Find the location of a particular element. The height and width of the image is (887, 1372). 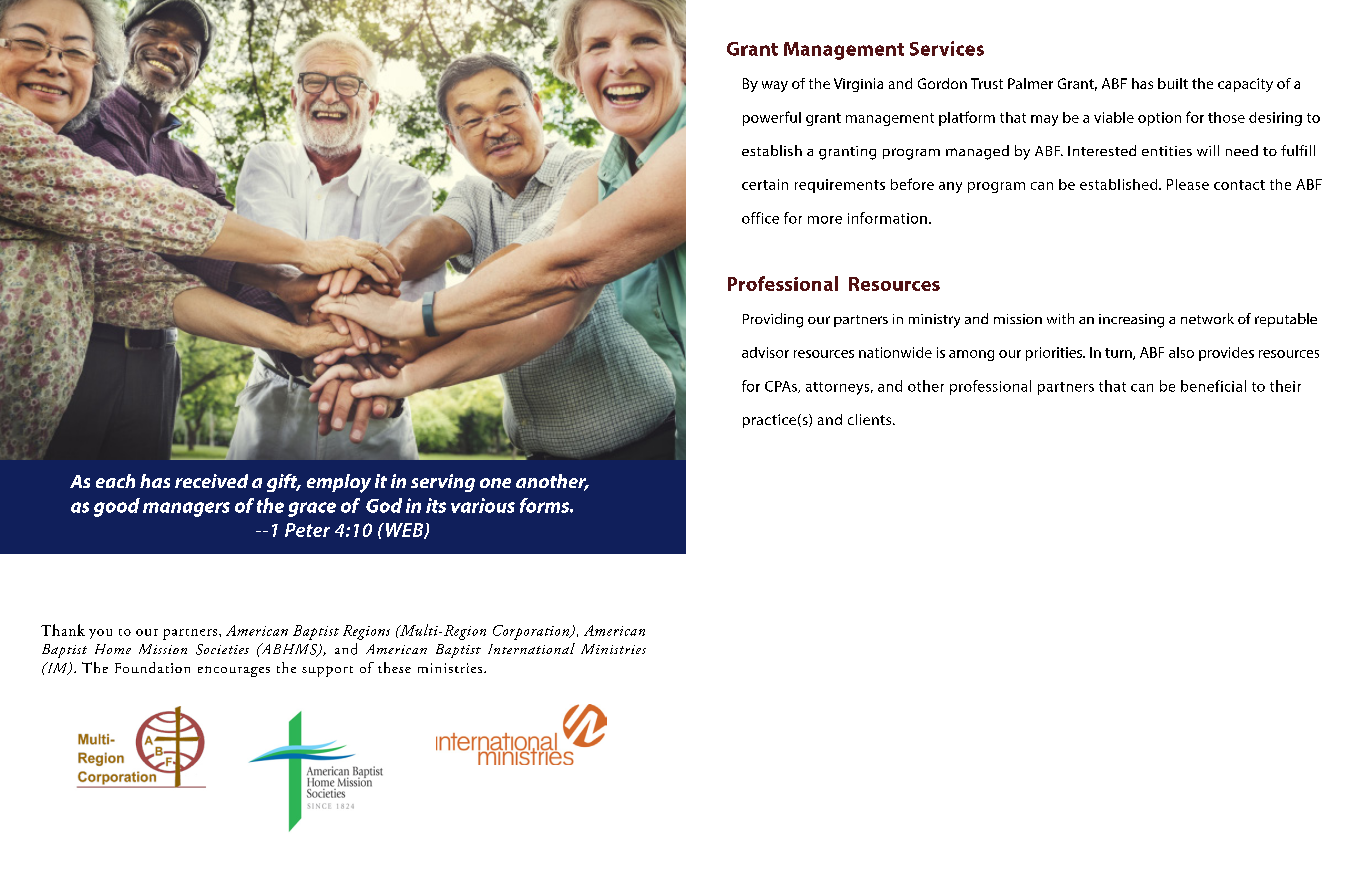

advisor is located at coordinates (765, 352).
